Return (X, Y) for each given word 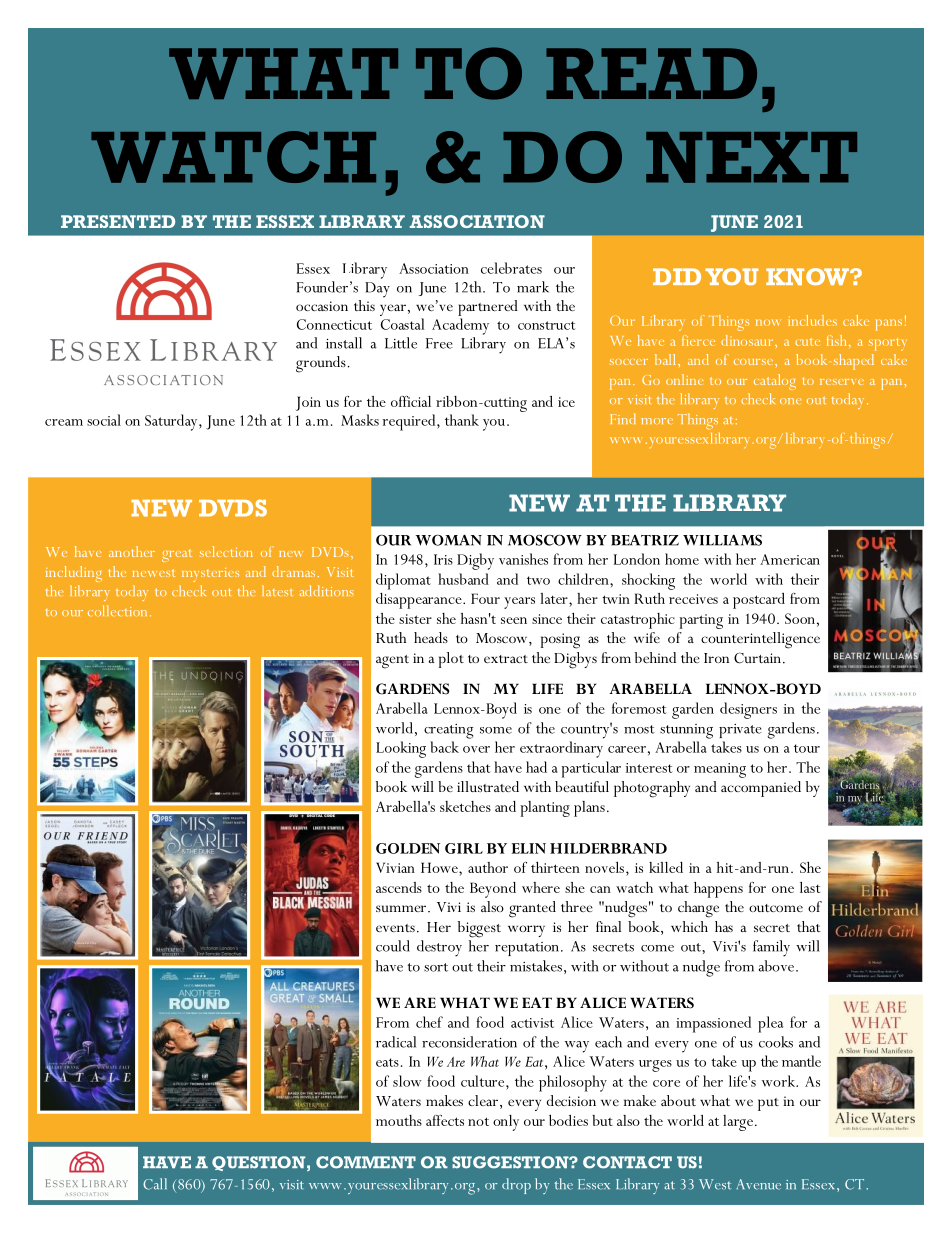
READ (651, 73)
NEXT (751, 157)
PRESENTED (118, 221)
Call (155, 1184)
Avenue (759, 1184)
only (506, 1123)
